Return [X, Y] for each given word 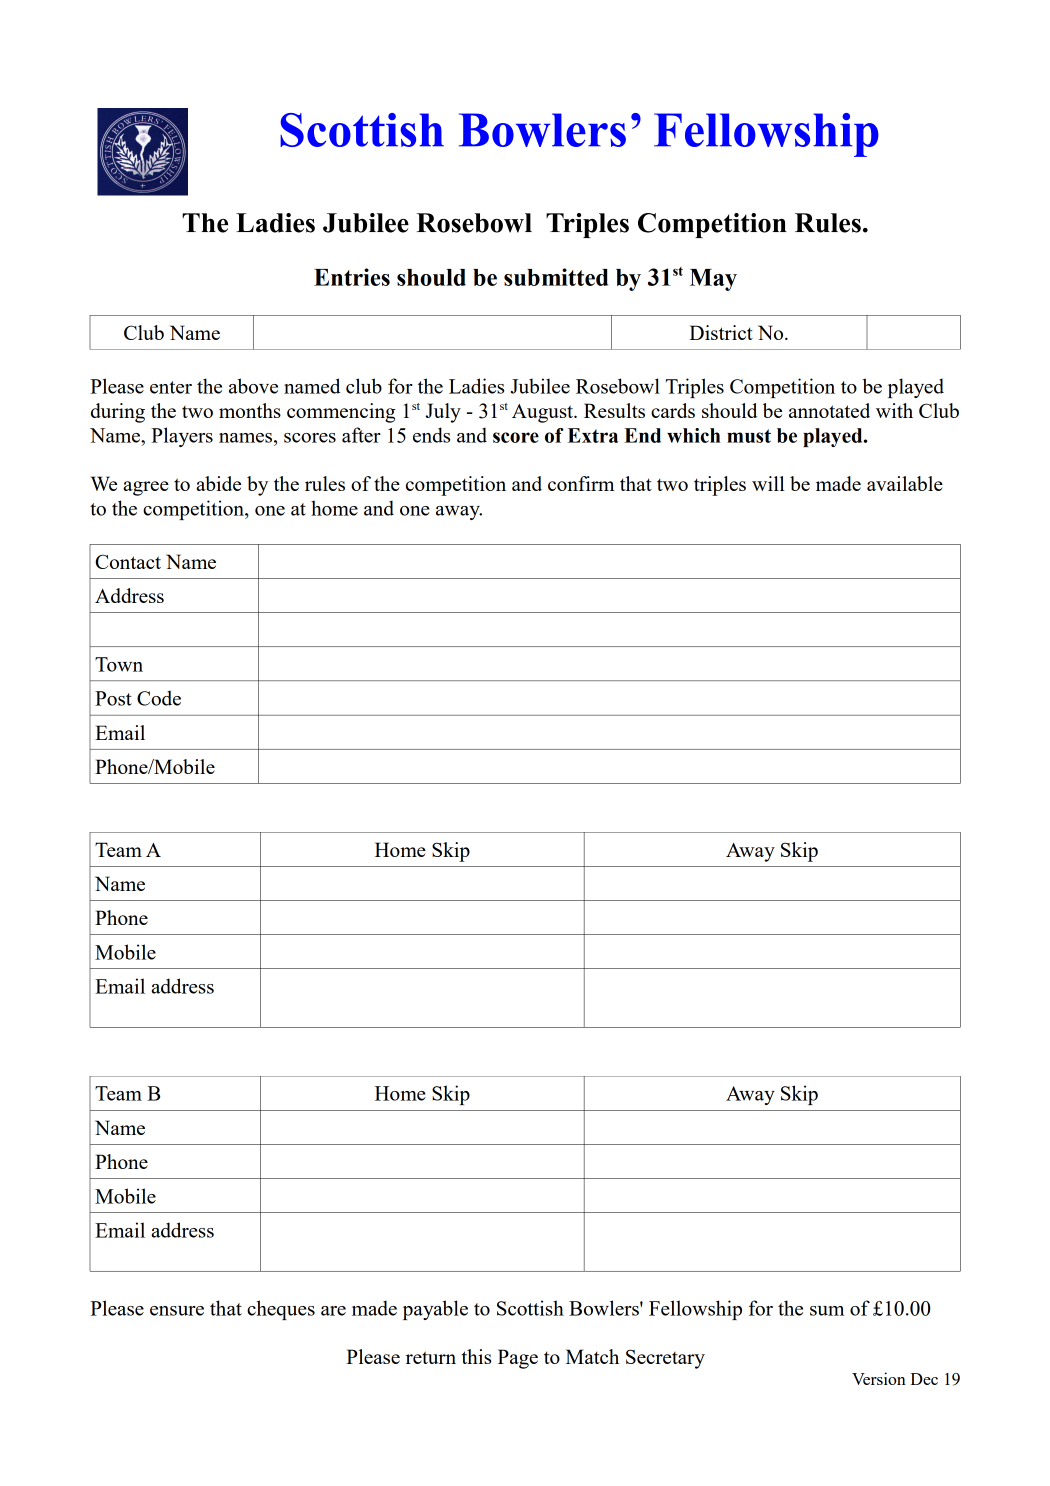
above [253, 386]
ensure [177, 1311]
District [721, 332]
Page [518, 1359]
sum [827, 1311]
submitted [556, 277]
